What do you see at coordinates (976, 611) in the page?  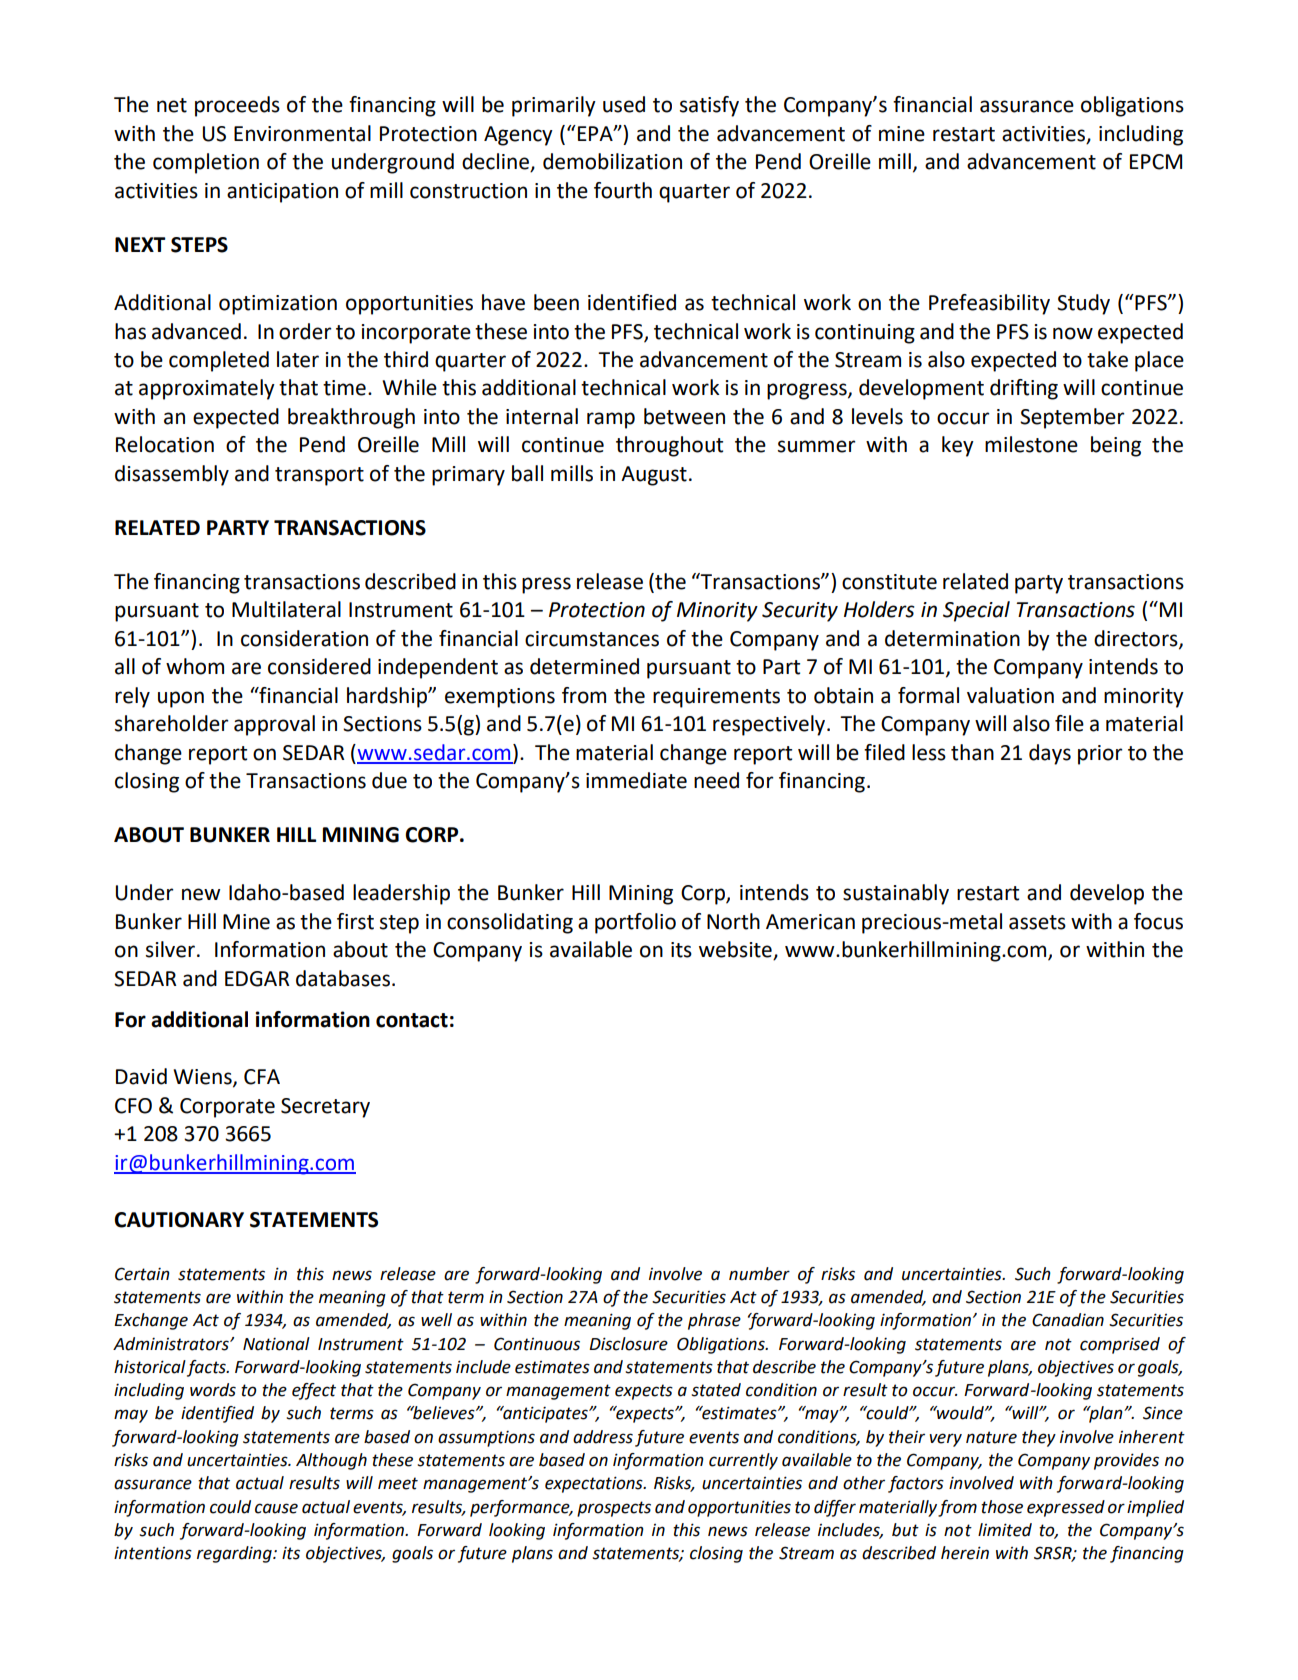 I see `Special` at bounding box center [976, 611].
